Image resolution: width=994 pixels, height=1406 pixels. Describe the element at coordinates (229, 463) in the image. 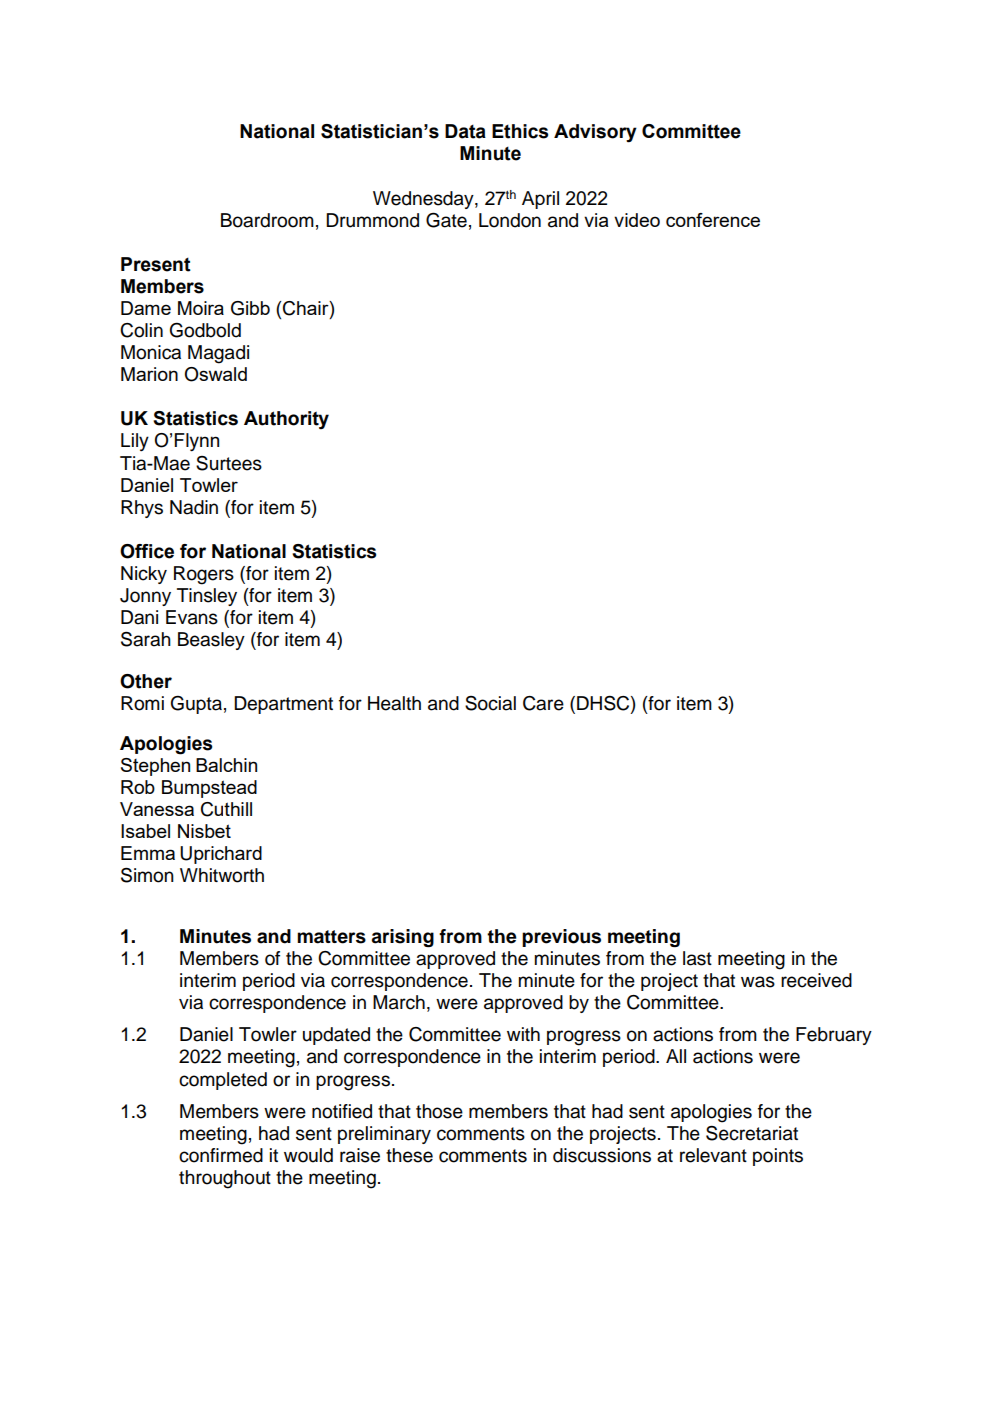

I see `Surtees` at that location.
